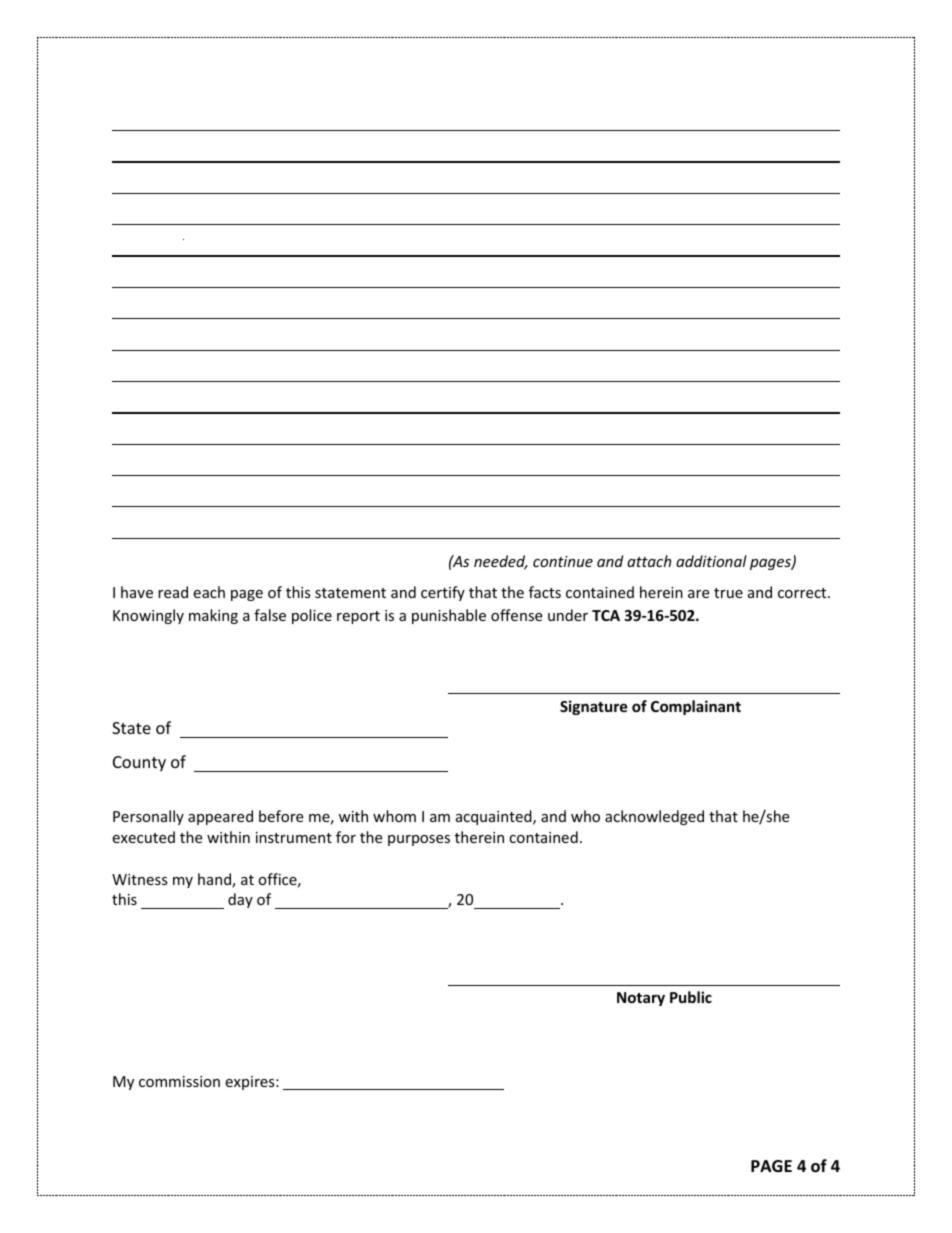 This document has width=952, height=1233. What do you see at coordinates (419, 840) in the document?
I see `purposes` at bounding box center [419, 840].
